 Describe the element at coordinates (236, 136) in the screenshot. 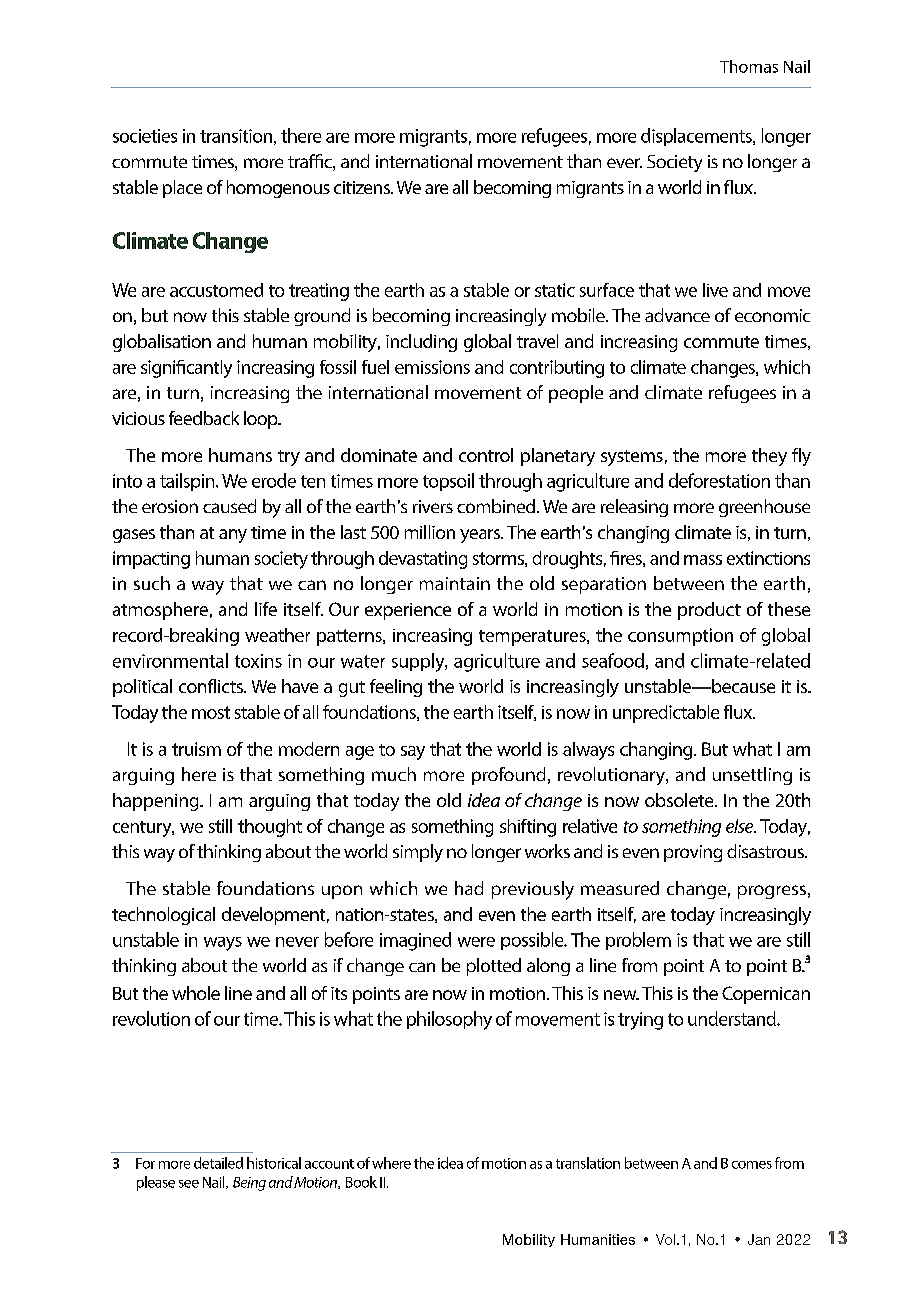

I see `transition` at that location.
